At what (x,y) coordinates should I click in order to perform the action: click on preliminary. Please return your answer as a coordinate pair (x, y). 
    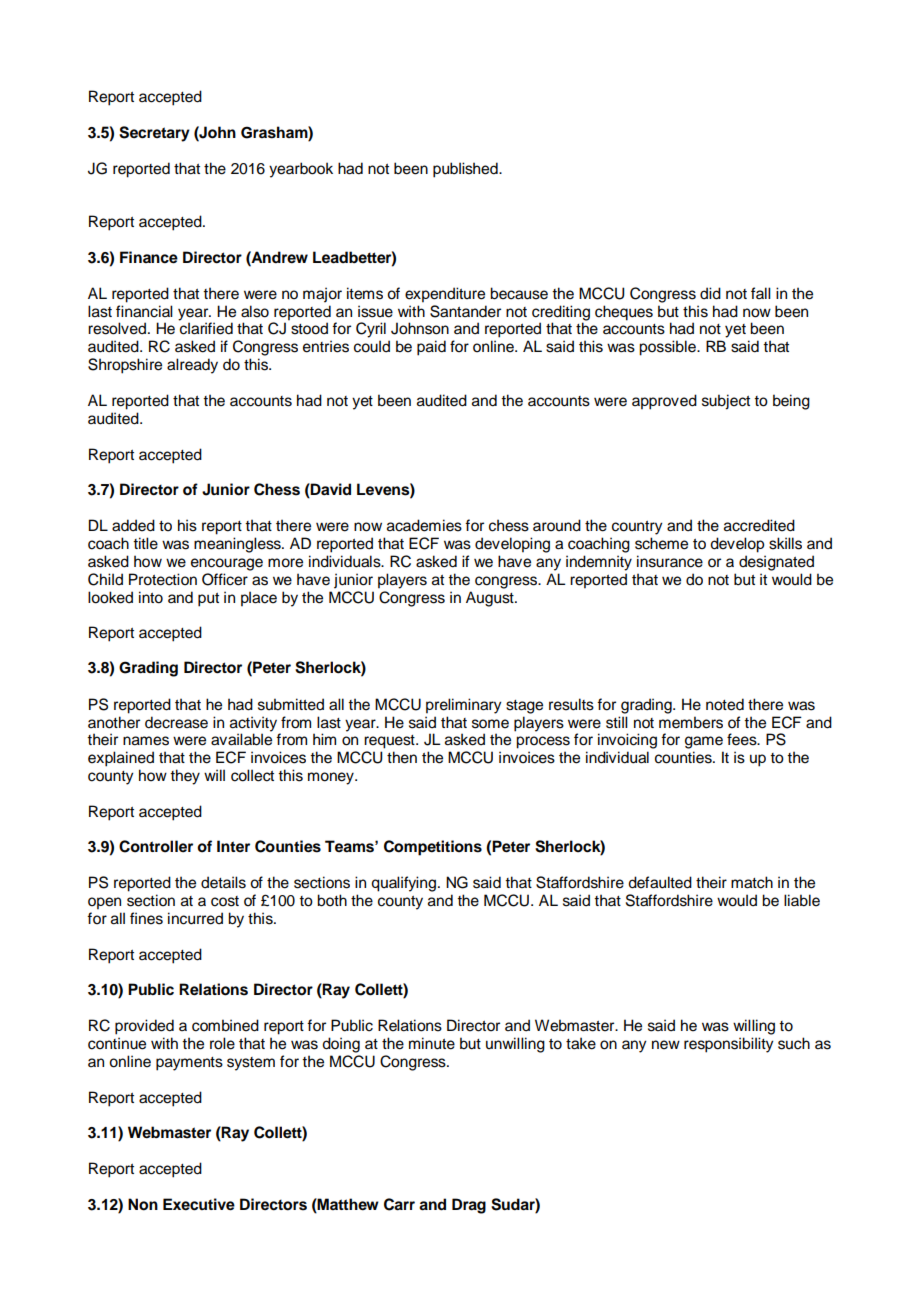
    Looking at the image, I should click on (463, 706).
